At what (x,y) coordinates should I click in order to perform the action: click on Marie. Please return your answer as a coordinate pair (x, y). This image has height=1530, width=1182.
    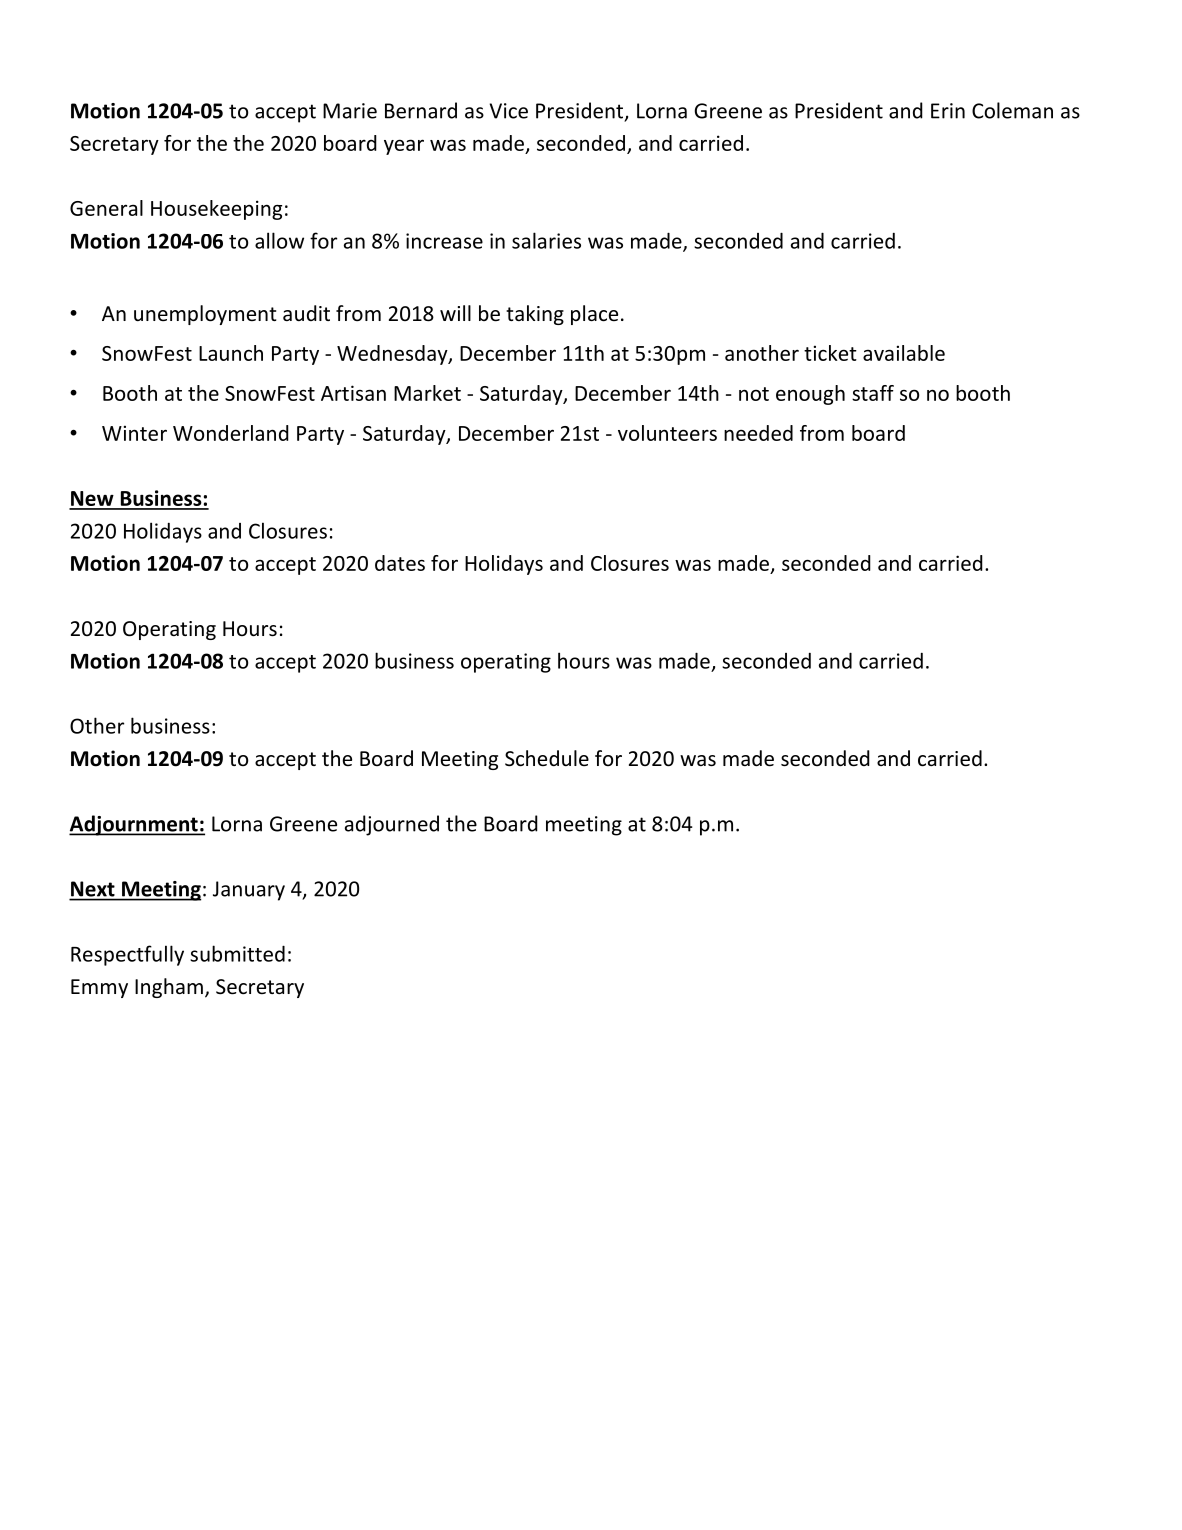
    Looking at the image, I should click on (350, 111).
